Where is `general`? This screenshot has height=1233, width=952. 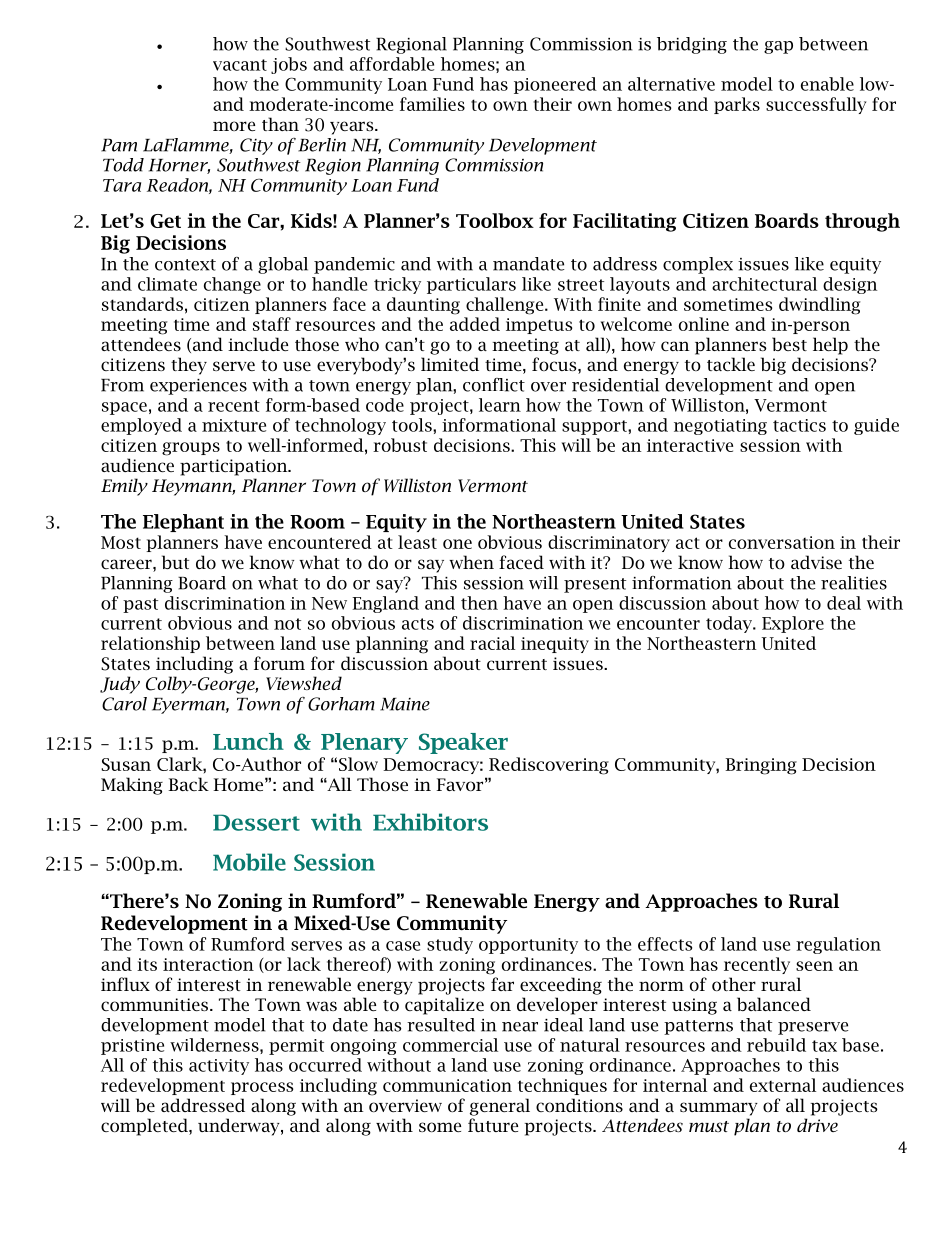 general is located at coordinates (500, 1107).
